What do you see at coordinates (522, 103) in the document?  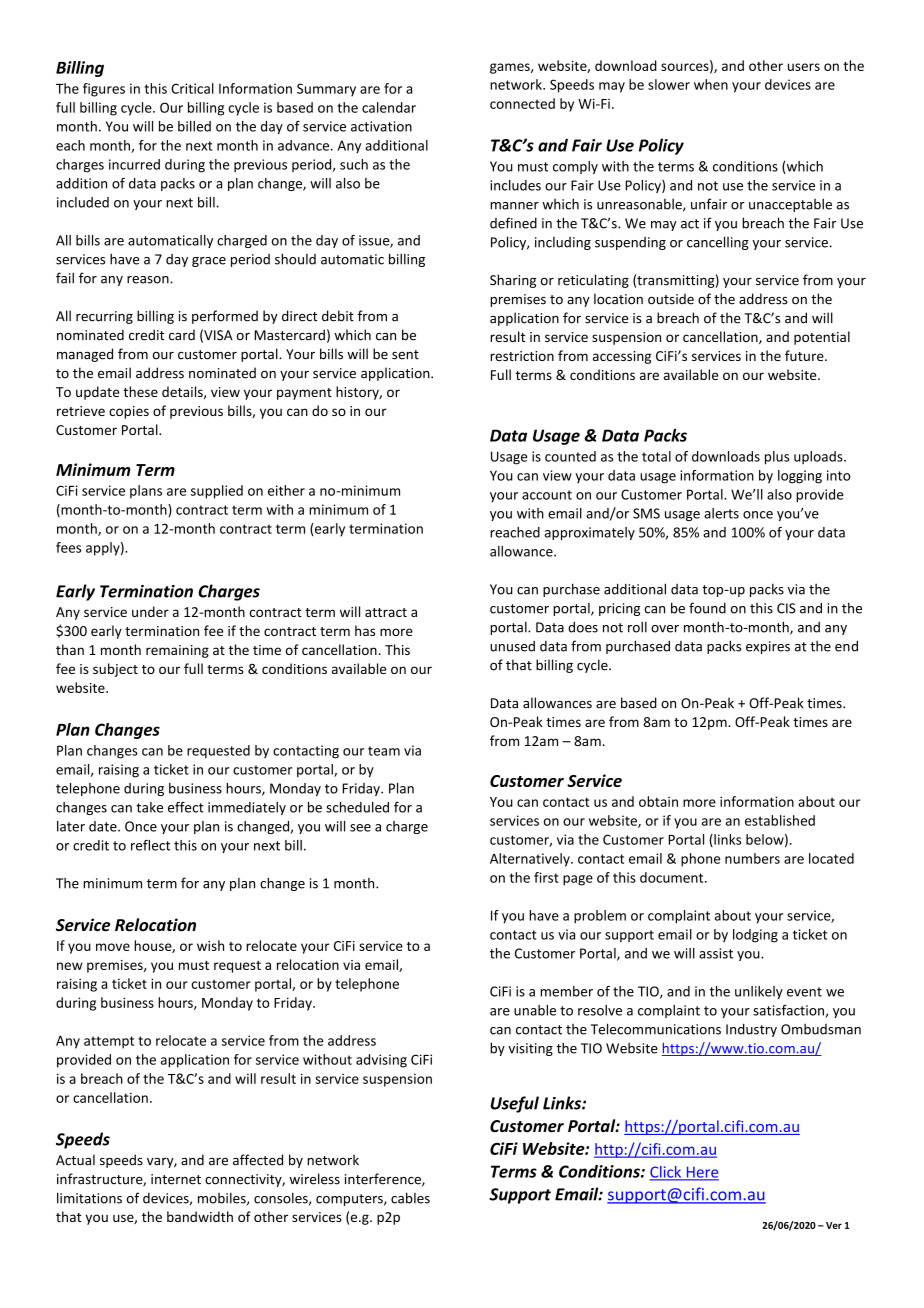 I see `connected` at bounding box center [522, 103].
